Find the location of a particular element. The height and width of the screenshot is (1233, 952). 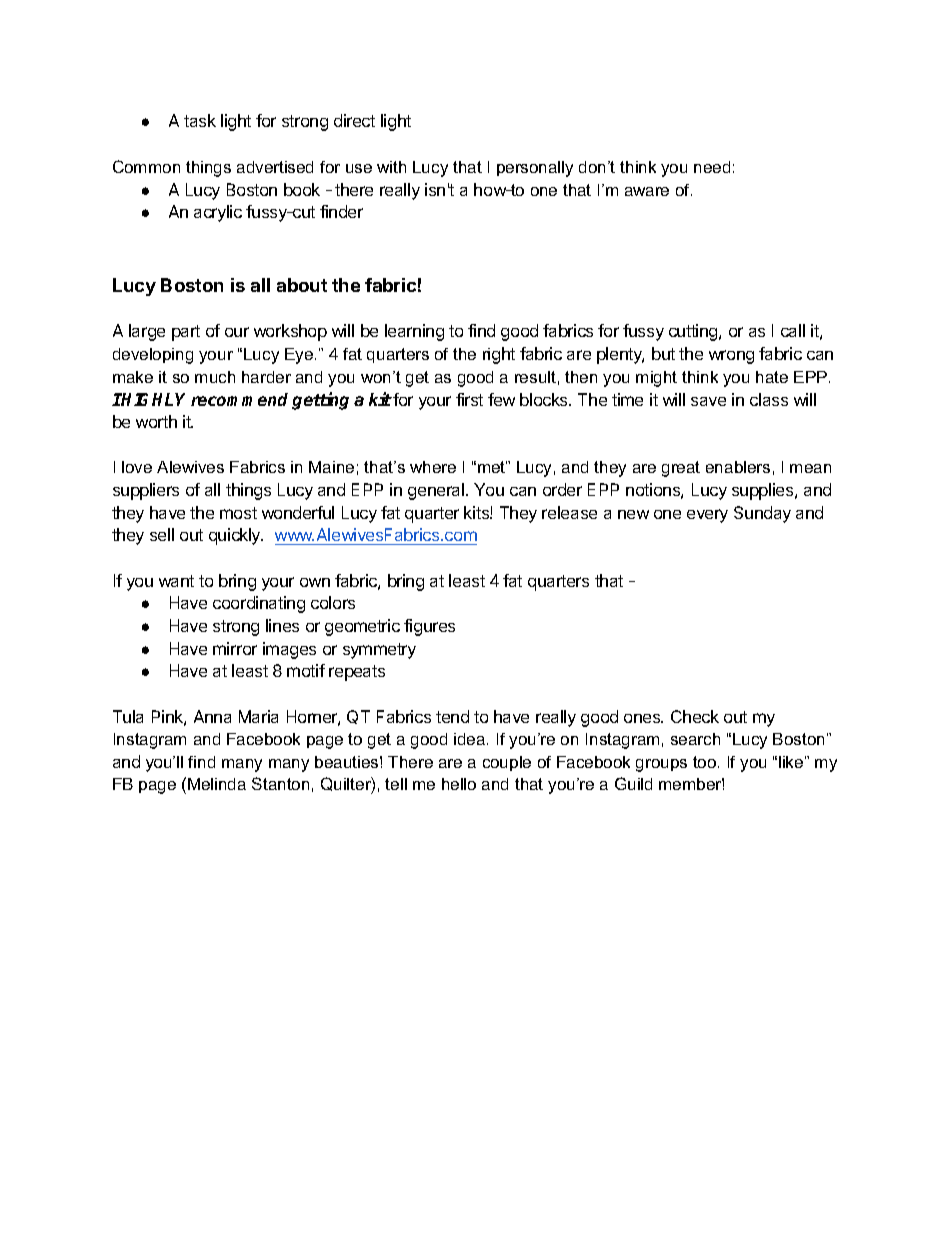

Melinda is located at coordinates (217, 784).
